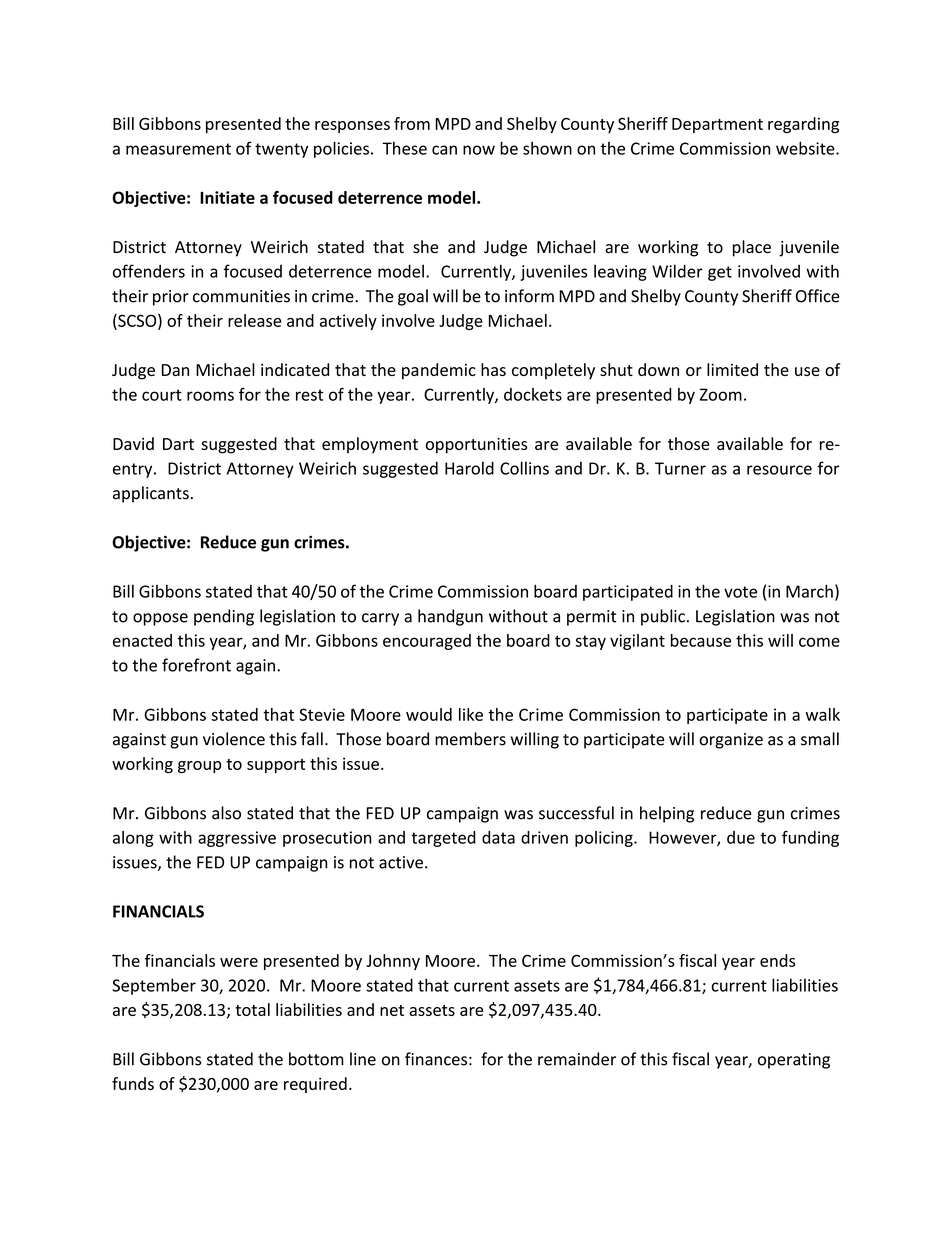 The image size is (952, 1233). I want to click on operating, so click(794, 1061).
